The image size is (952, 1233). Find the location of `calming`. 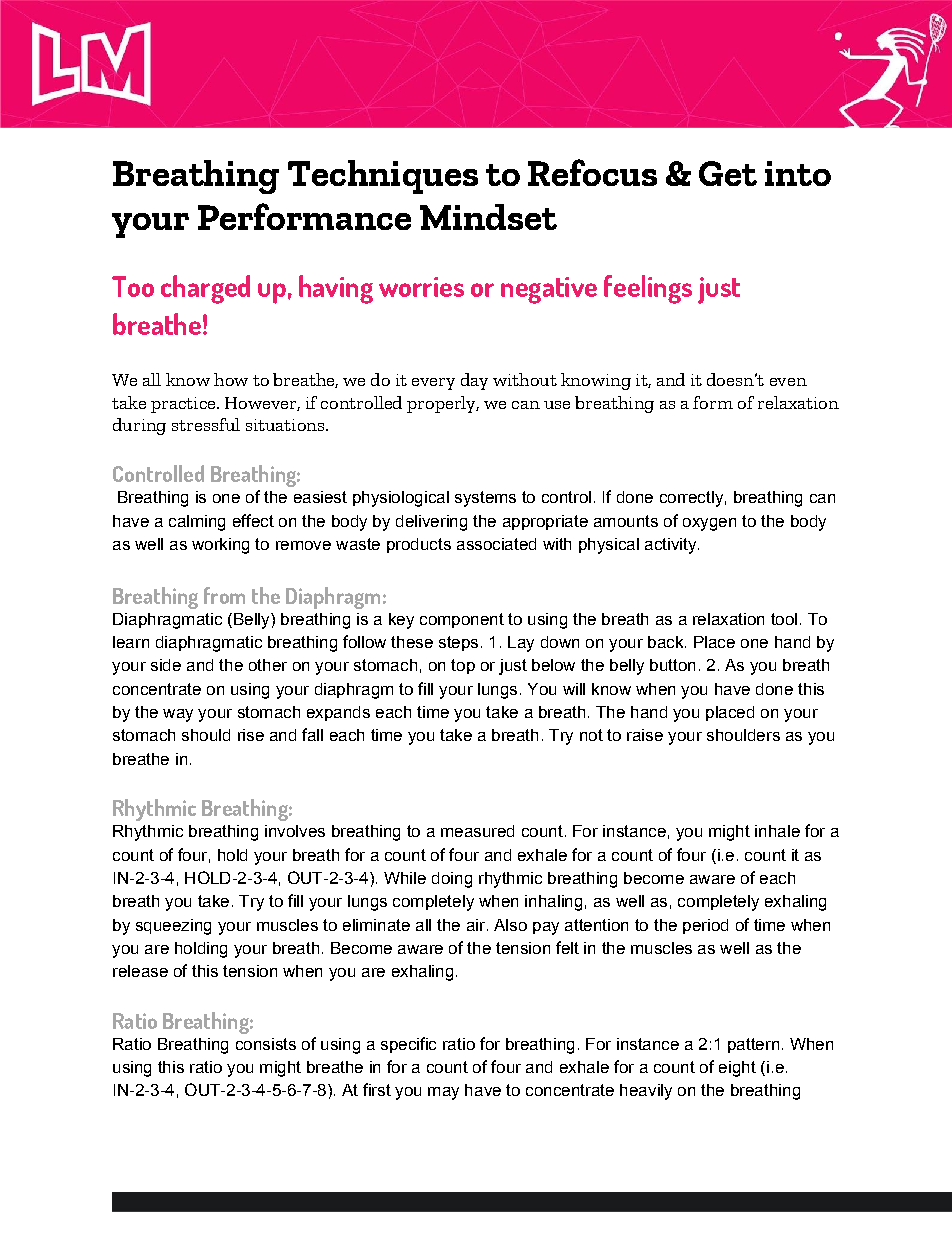

calming is located at coordinates (197, 523).
